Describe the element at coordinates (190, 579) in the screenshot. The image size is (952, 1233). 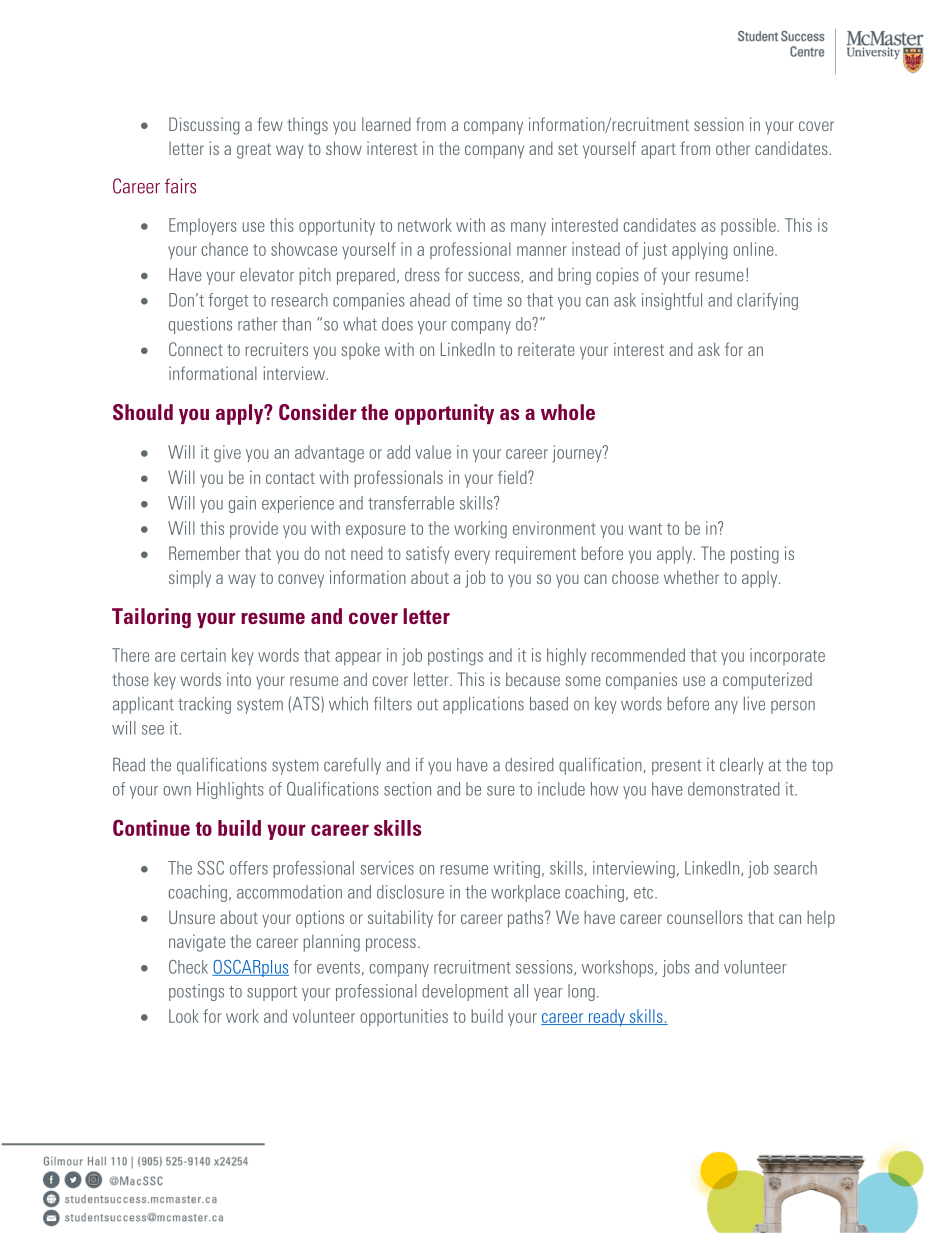
I see `simply` at that location.
